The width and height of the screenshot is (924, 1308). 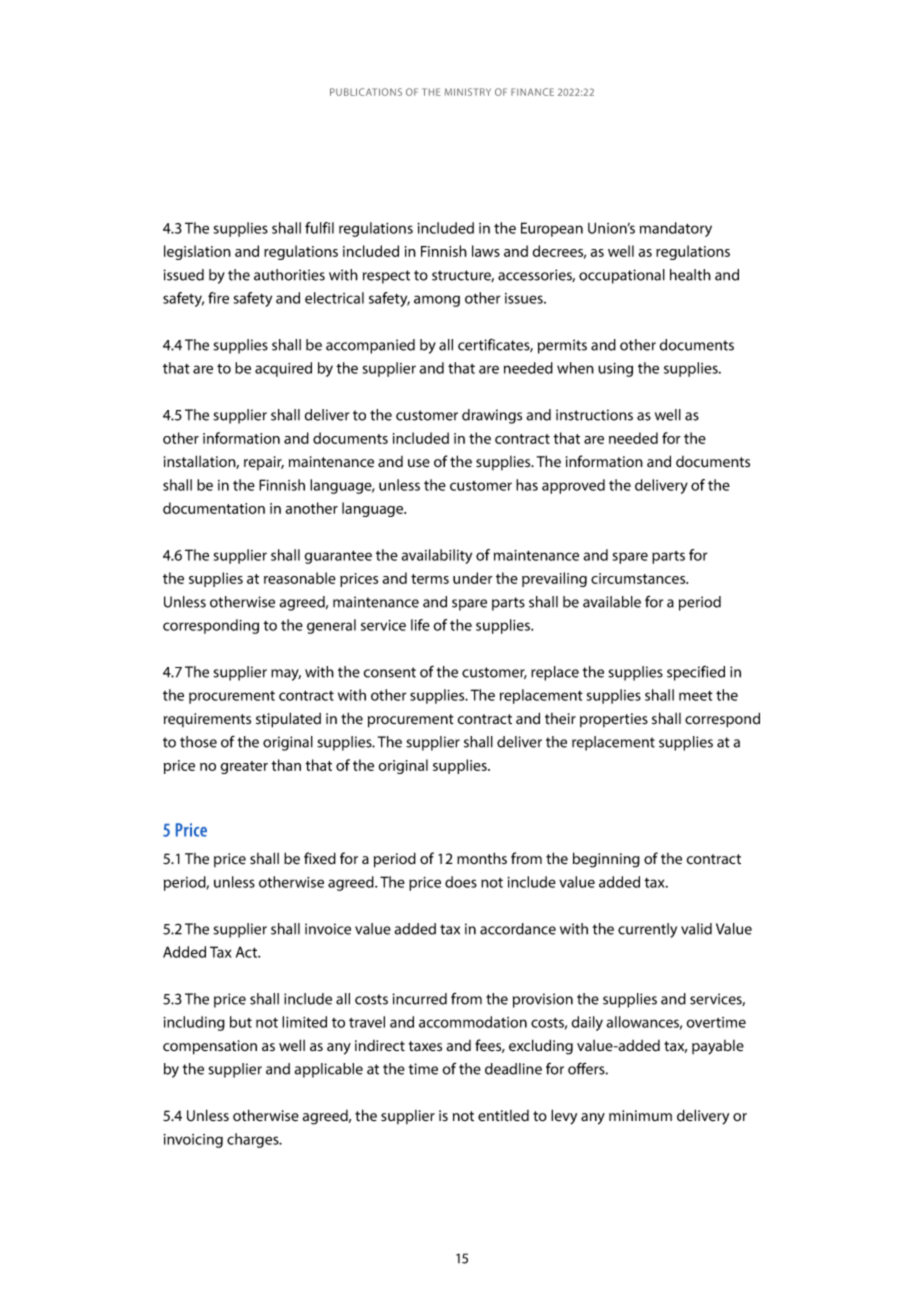 I want to click on authorities, so click(x=289, y=275).
